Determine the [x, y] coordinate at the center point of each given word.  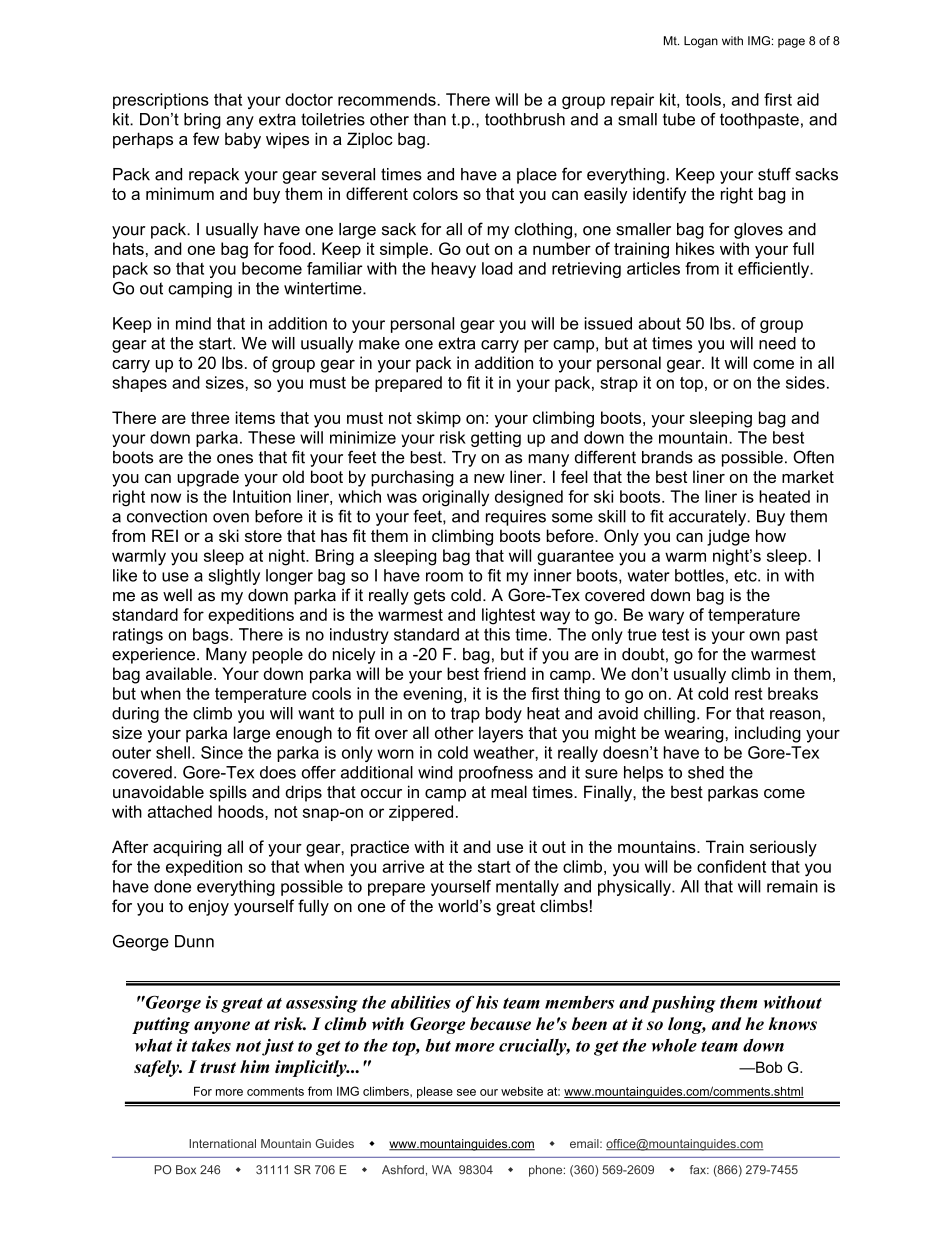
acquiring [187, 848]
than [430, 119]
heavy [454, 270]
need [777, 343]
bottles [699, 575]
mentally [527, 888]
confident [731, 866]
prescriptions [161, 101]
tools [703, 99]
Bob [768, 1067]
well [177, 595]
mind [193, 323]
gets [429, 597]
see [466, 1092]
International [222, 1143]
